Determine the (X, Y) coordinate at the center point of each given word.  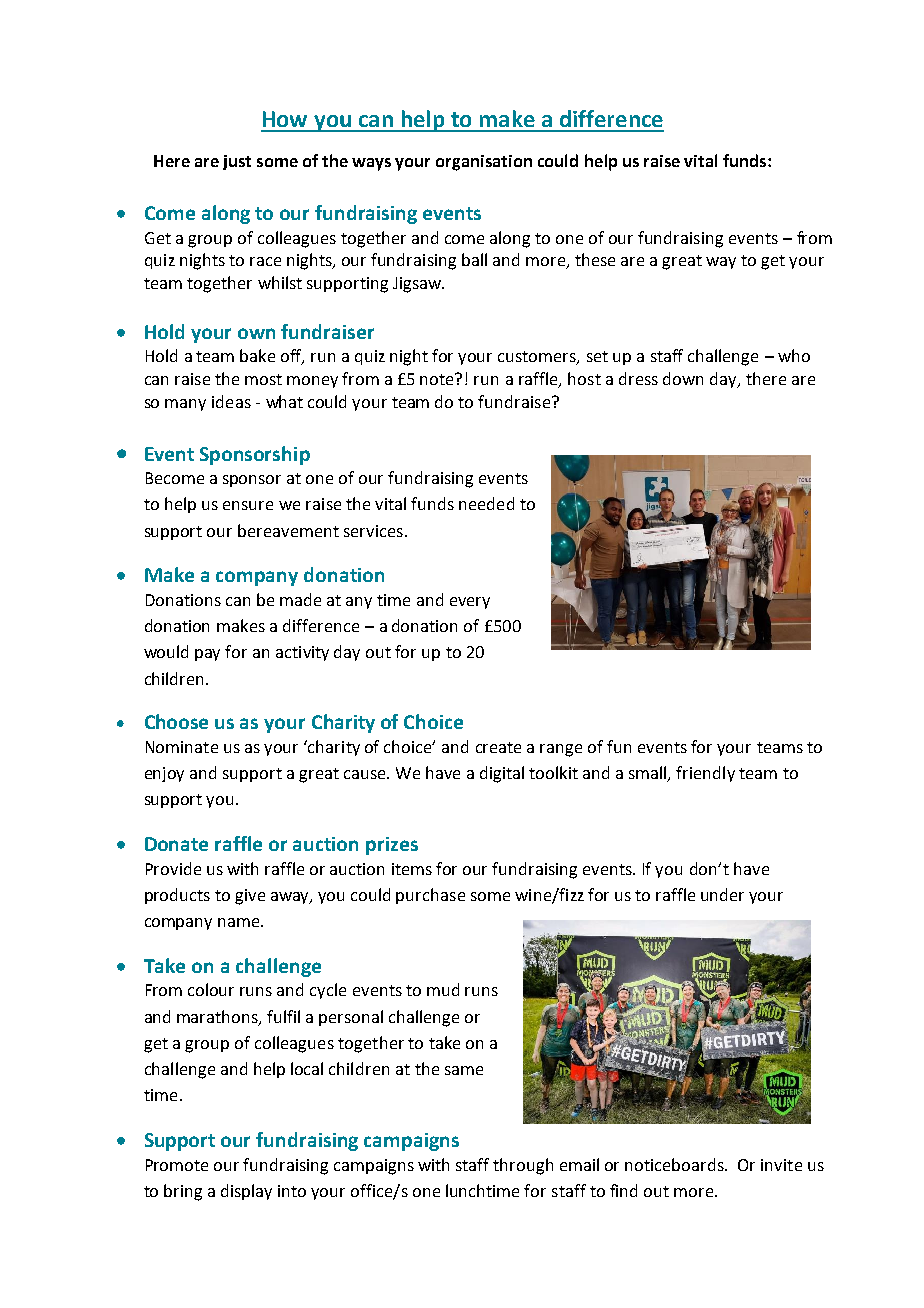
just (237, 162)
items (412, 869)
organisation (484, 163)
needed (486, 503)
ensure (248, 505)
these (595, 259)
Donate (176, 844)
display (246, 1192)
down (683, 378)
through (523, 1166)
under (722, 894)
